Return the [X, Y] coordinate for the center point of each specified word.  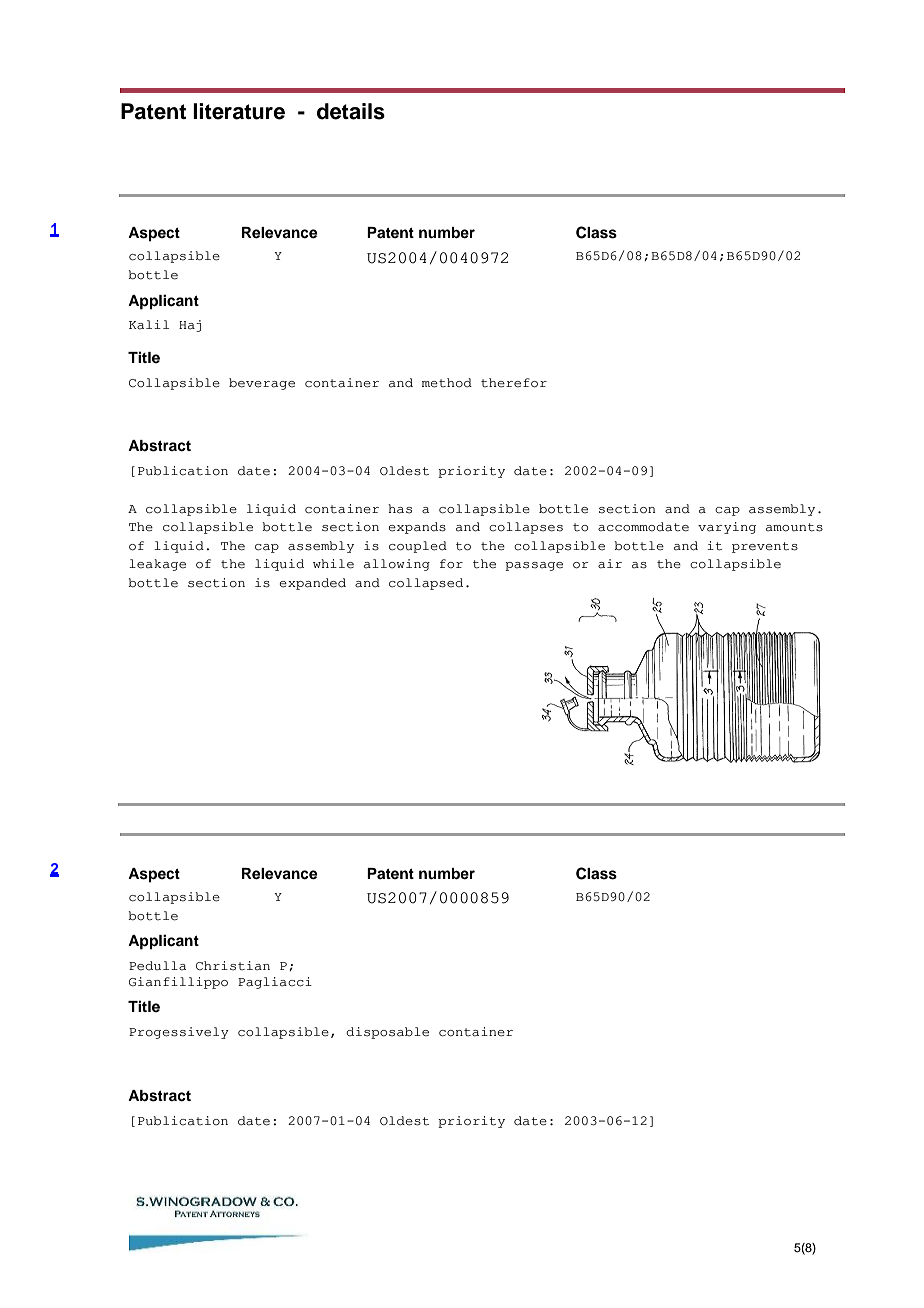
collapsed [426, 584]
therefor [514, 383]
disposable [387, 1033]
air [610, 564]
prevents [765, 547]
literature [239, 111]
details [351, 111]
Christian [233, 966]
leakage [157, 565]
